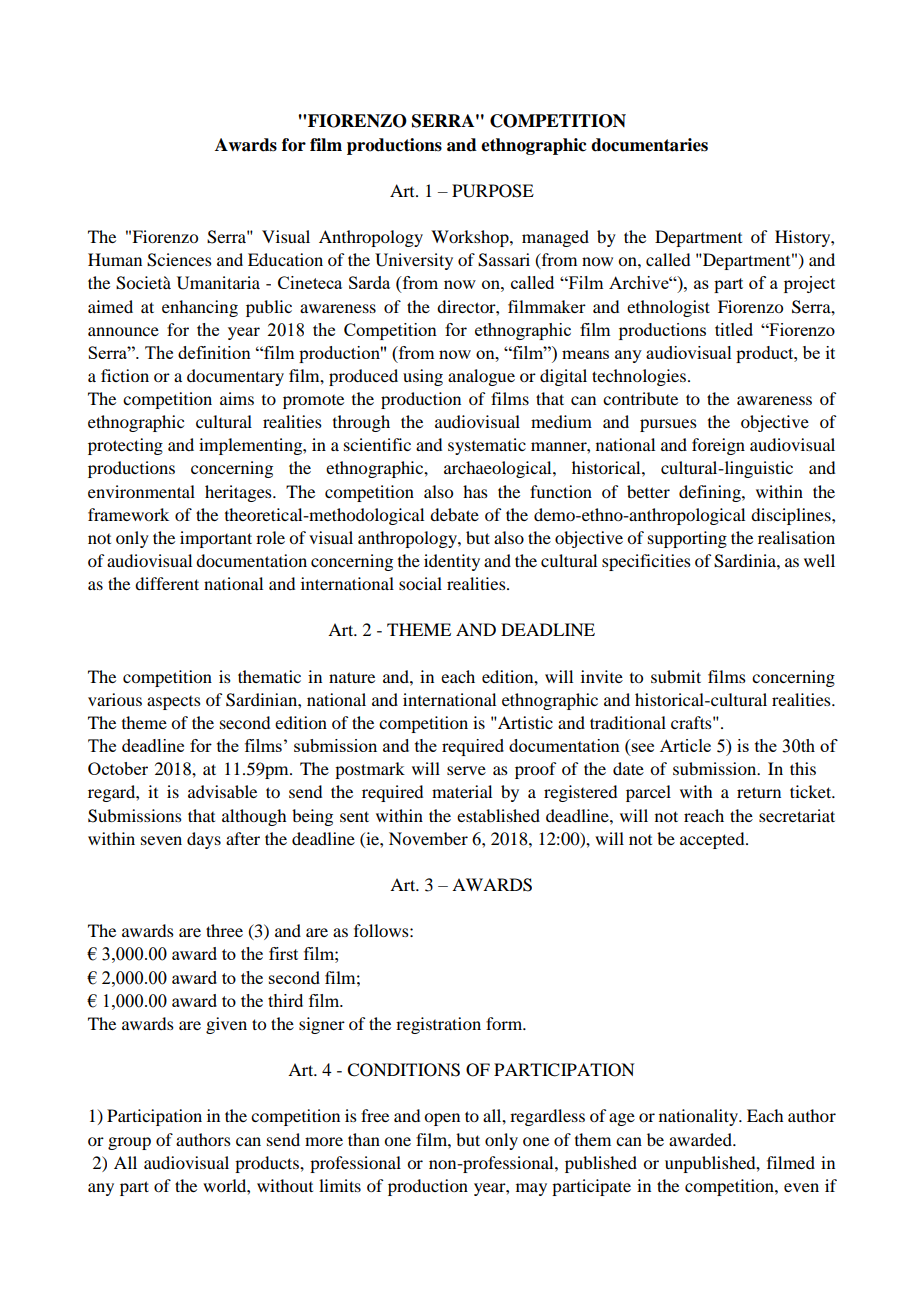  Describe the element at coordinates (676, 676) in the image. I see `submit` at that location.
